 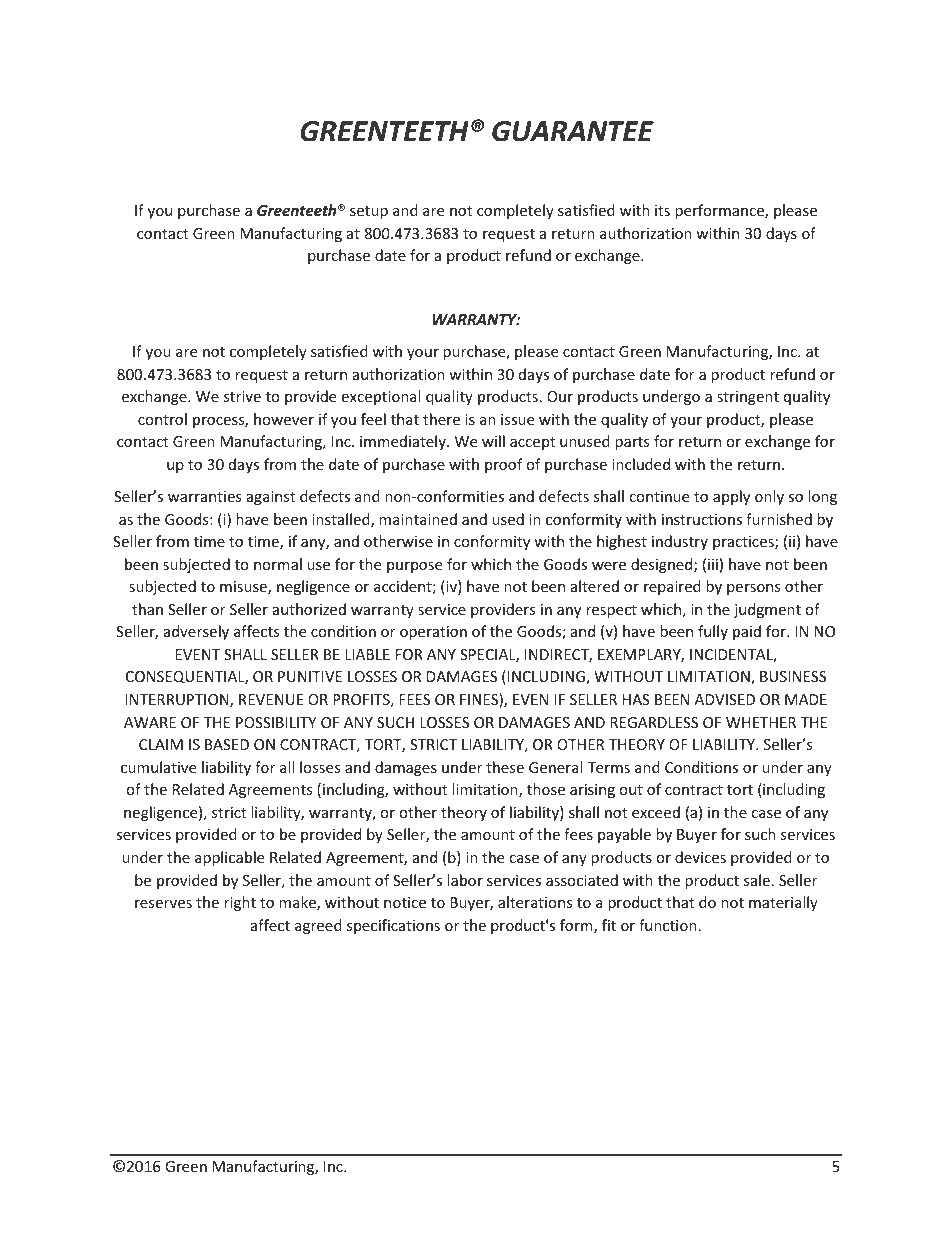 I want to click on setup, so click(x=369, y=212).
